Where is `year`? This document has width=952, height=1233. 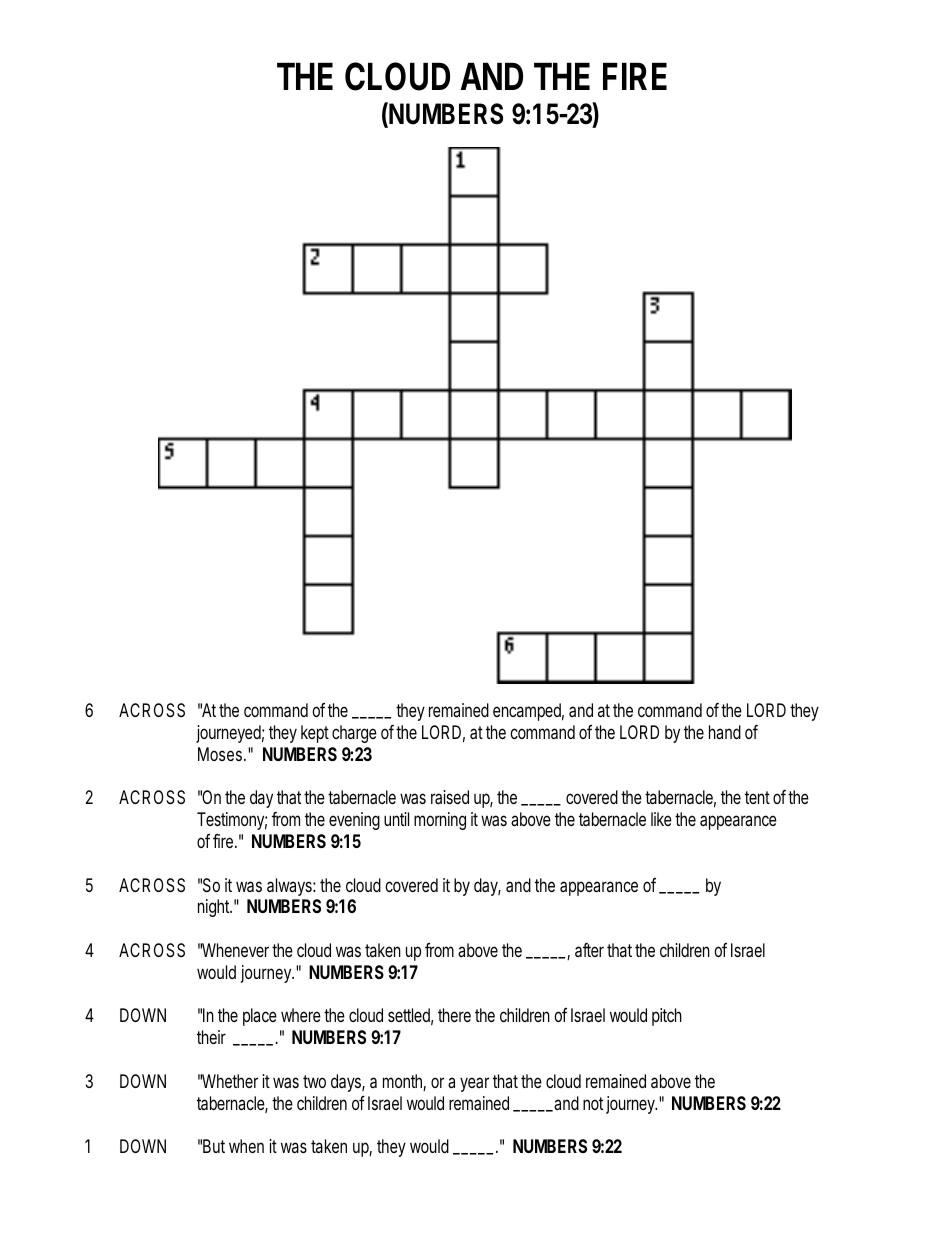
year is located at coordinates (474, 1084).
